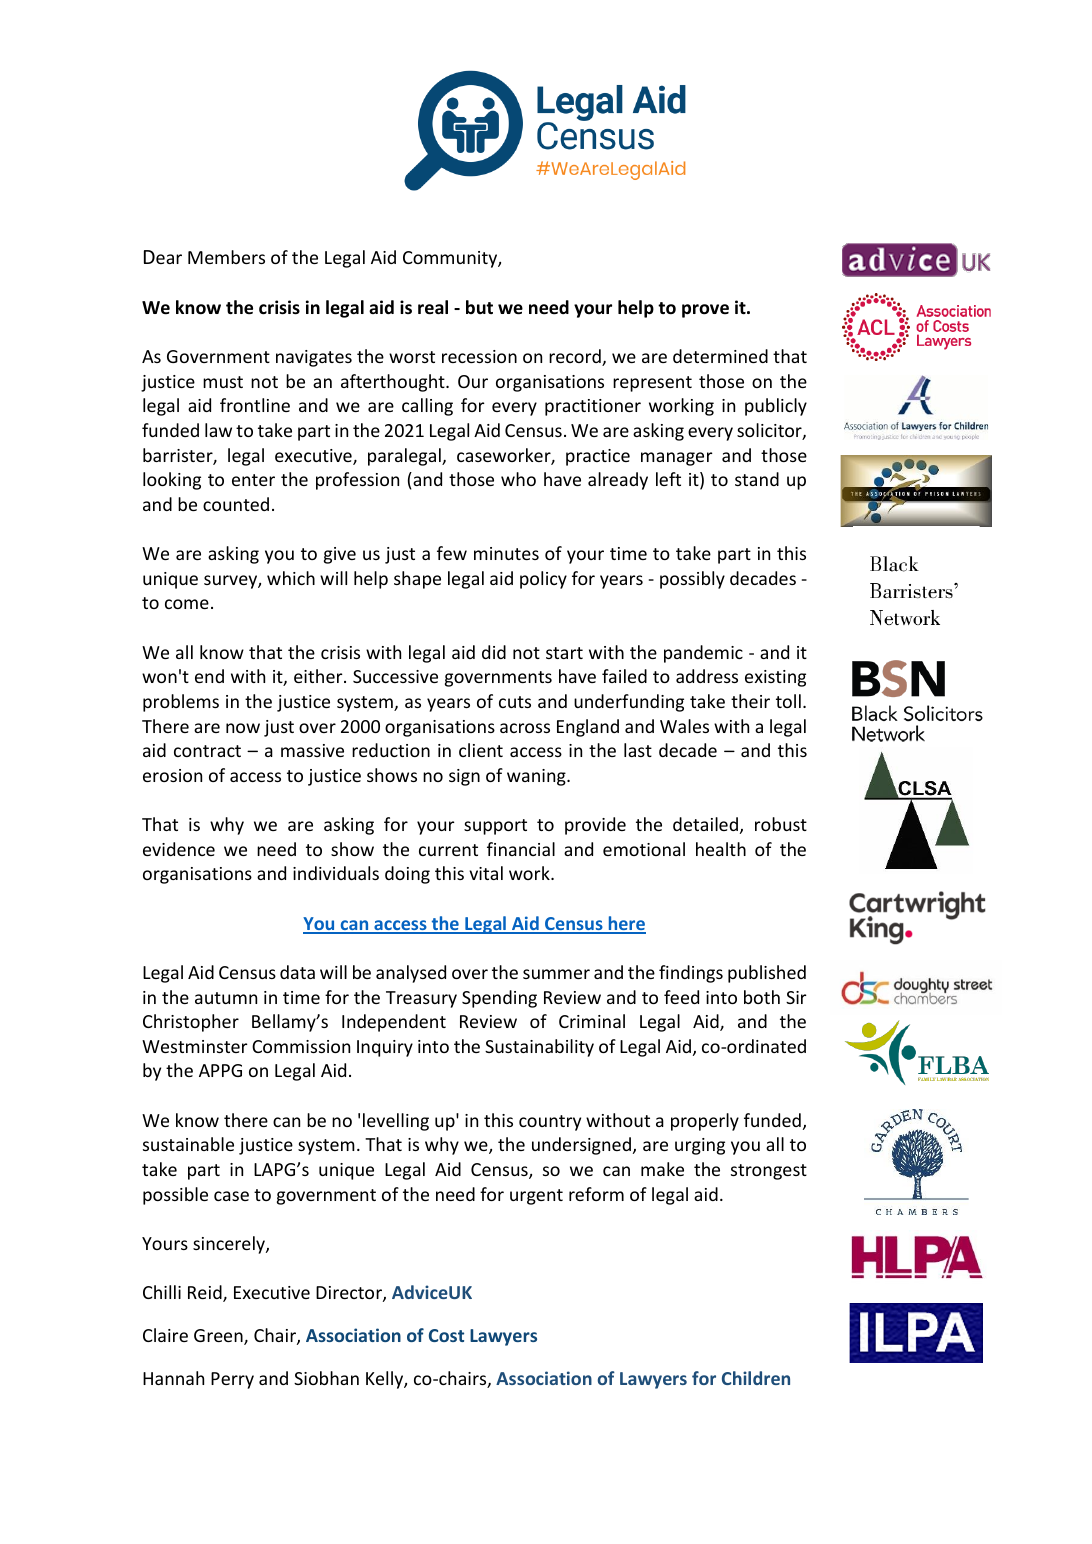 The height and width of the page is (1544, 1092). Describe the element at coordinates (226, 257) in the page. I see `Members` at that location.
